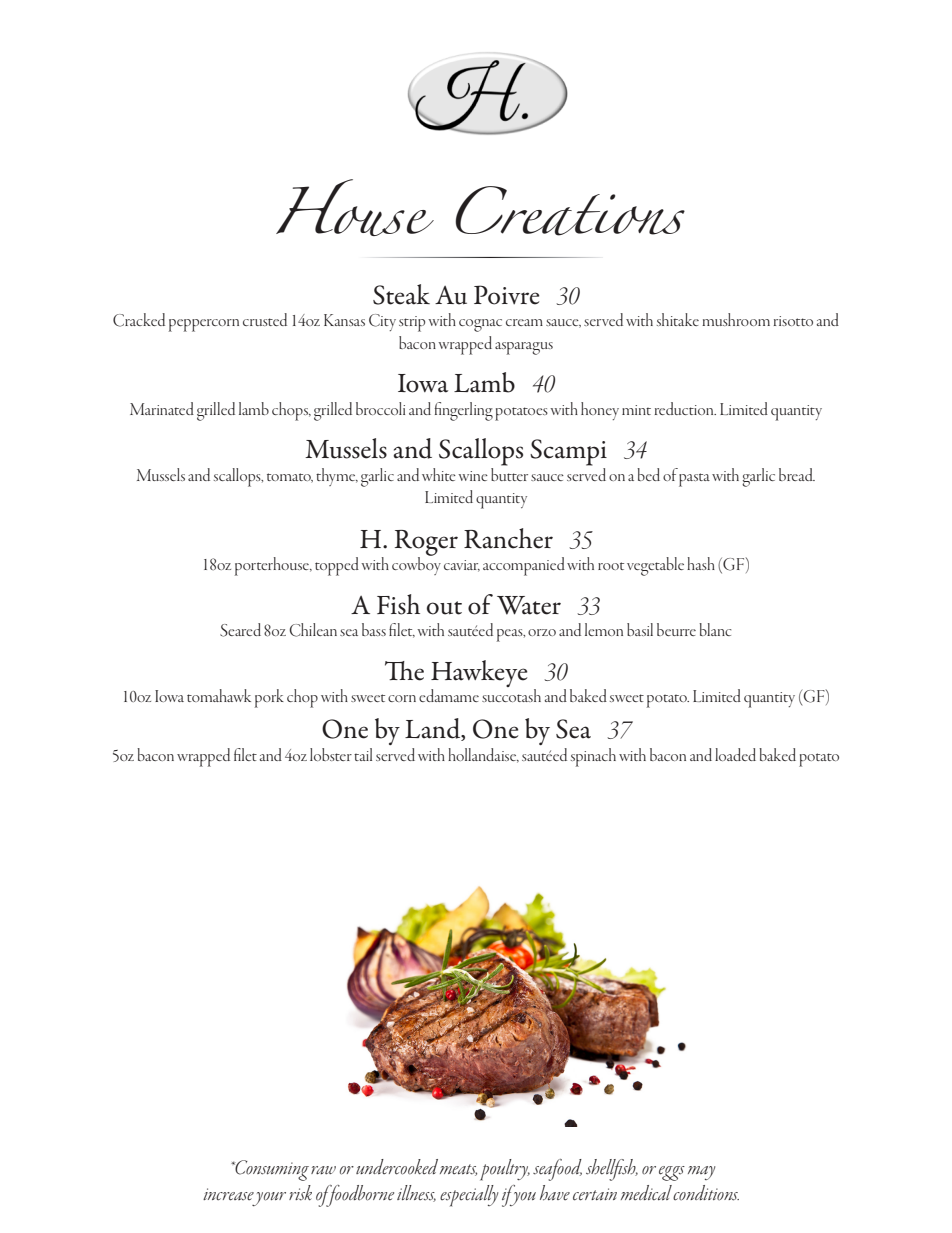 Image resolution: width=952 pixels, height=1233 pixels. Describe the element at coordinates (449, 695) in the image. I see `edamame` at that location.
